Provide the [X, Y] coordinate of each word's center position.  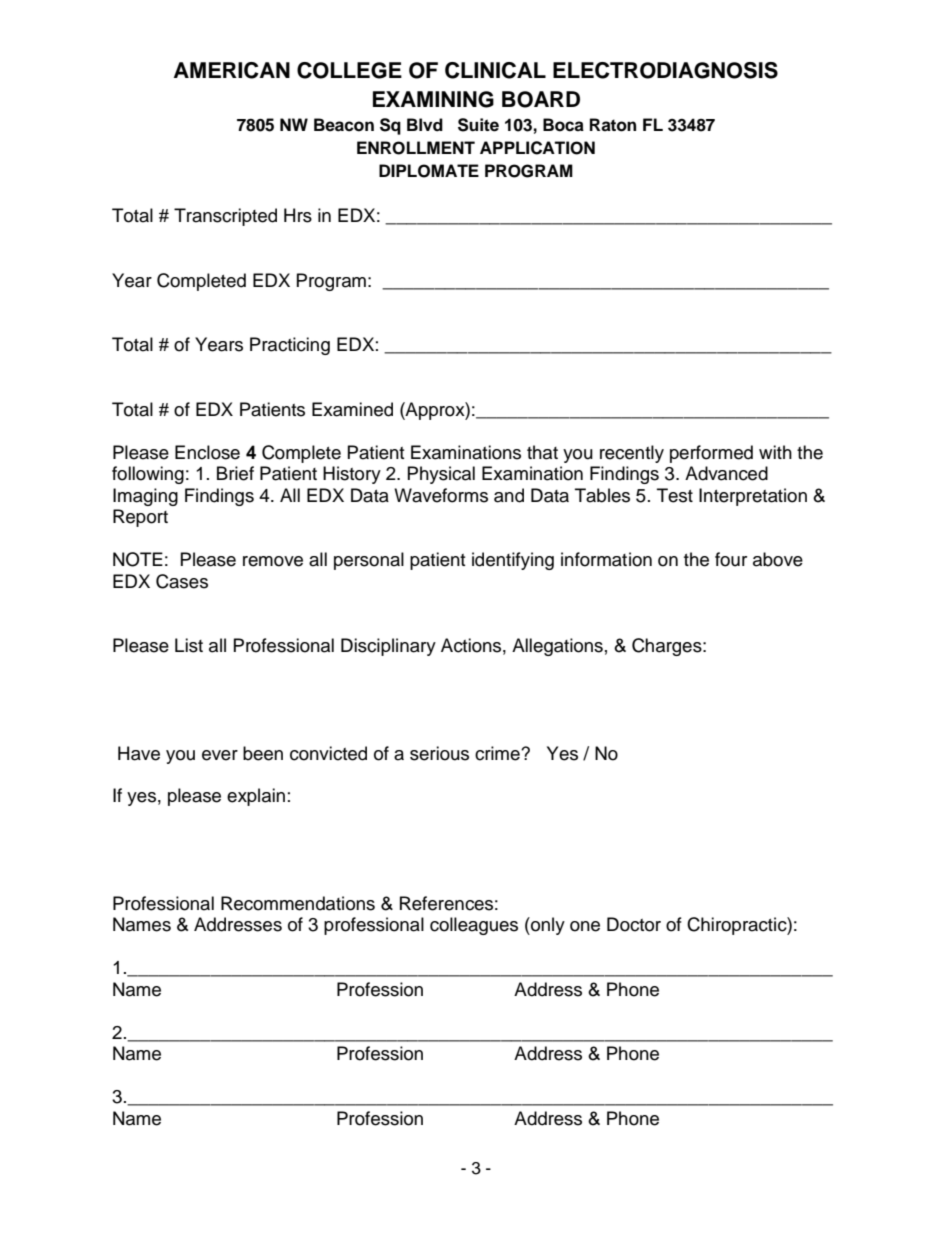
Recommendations [298, 903]
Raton [613, 125]
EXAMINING [433, 99]
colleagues [474, 926]
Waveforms [441, 495]
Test [675, 495]
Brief [235, 473]
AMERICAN [232, 70]
